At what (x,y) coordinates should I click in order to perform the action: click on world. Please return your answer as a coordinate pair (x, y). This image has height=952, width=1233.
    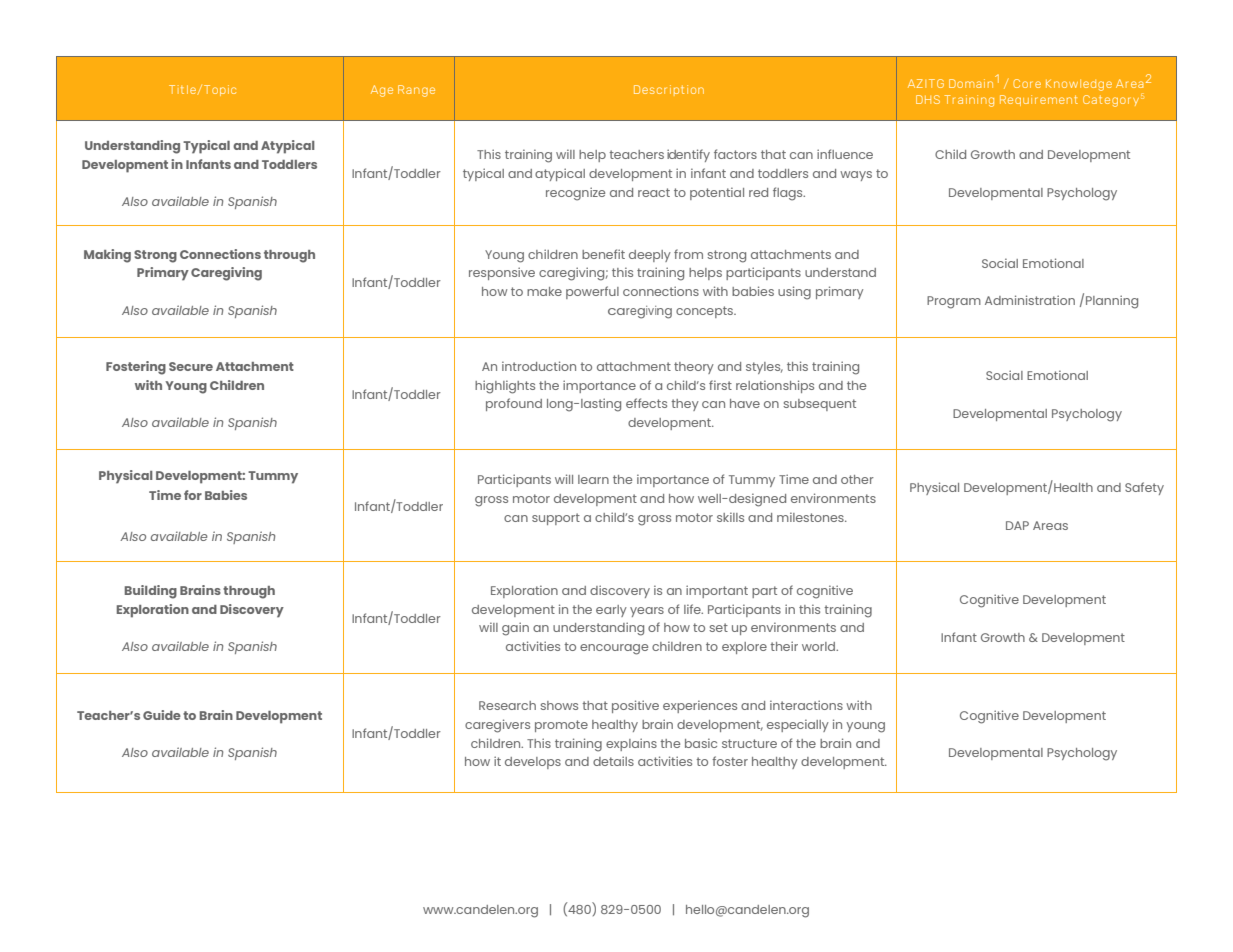
    Looking at the image, I should click on (820, 646).
